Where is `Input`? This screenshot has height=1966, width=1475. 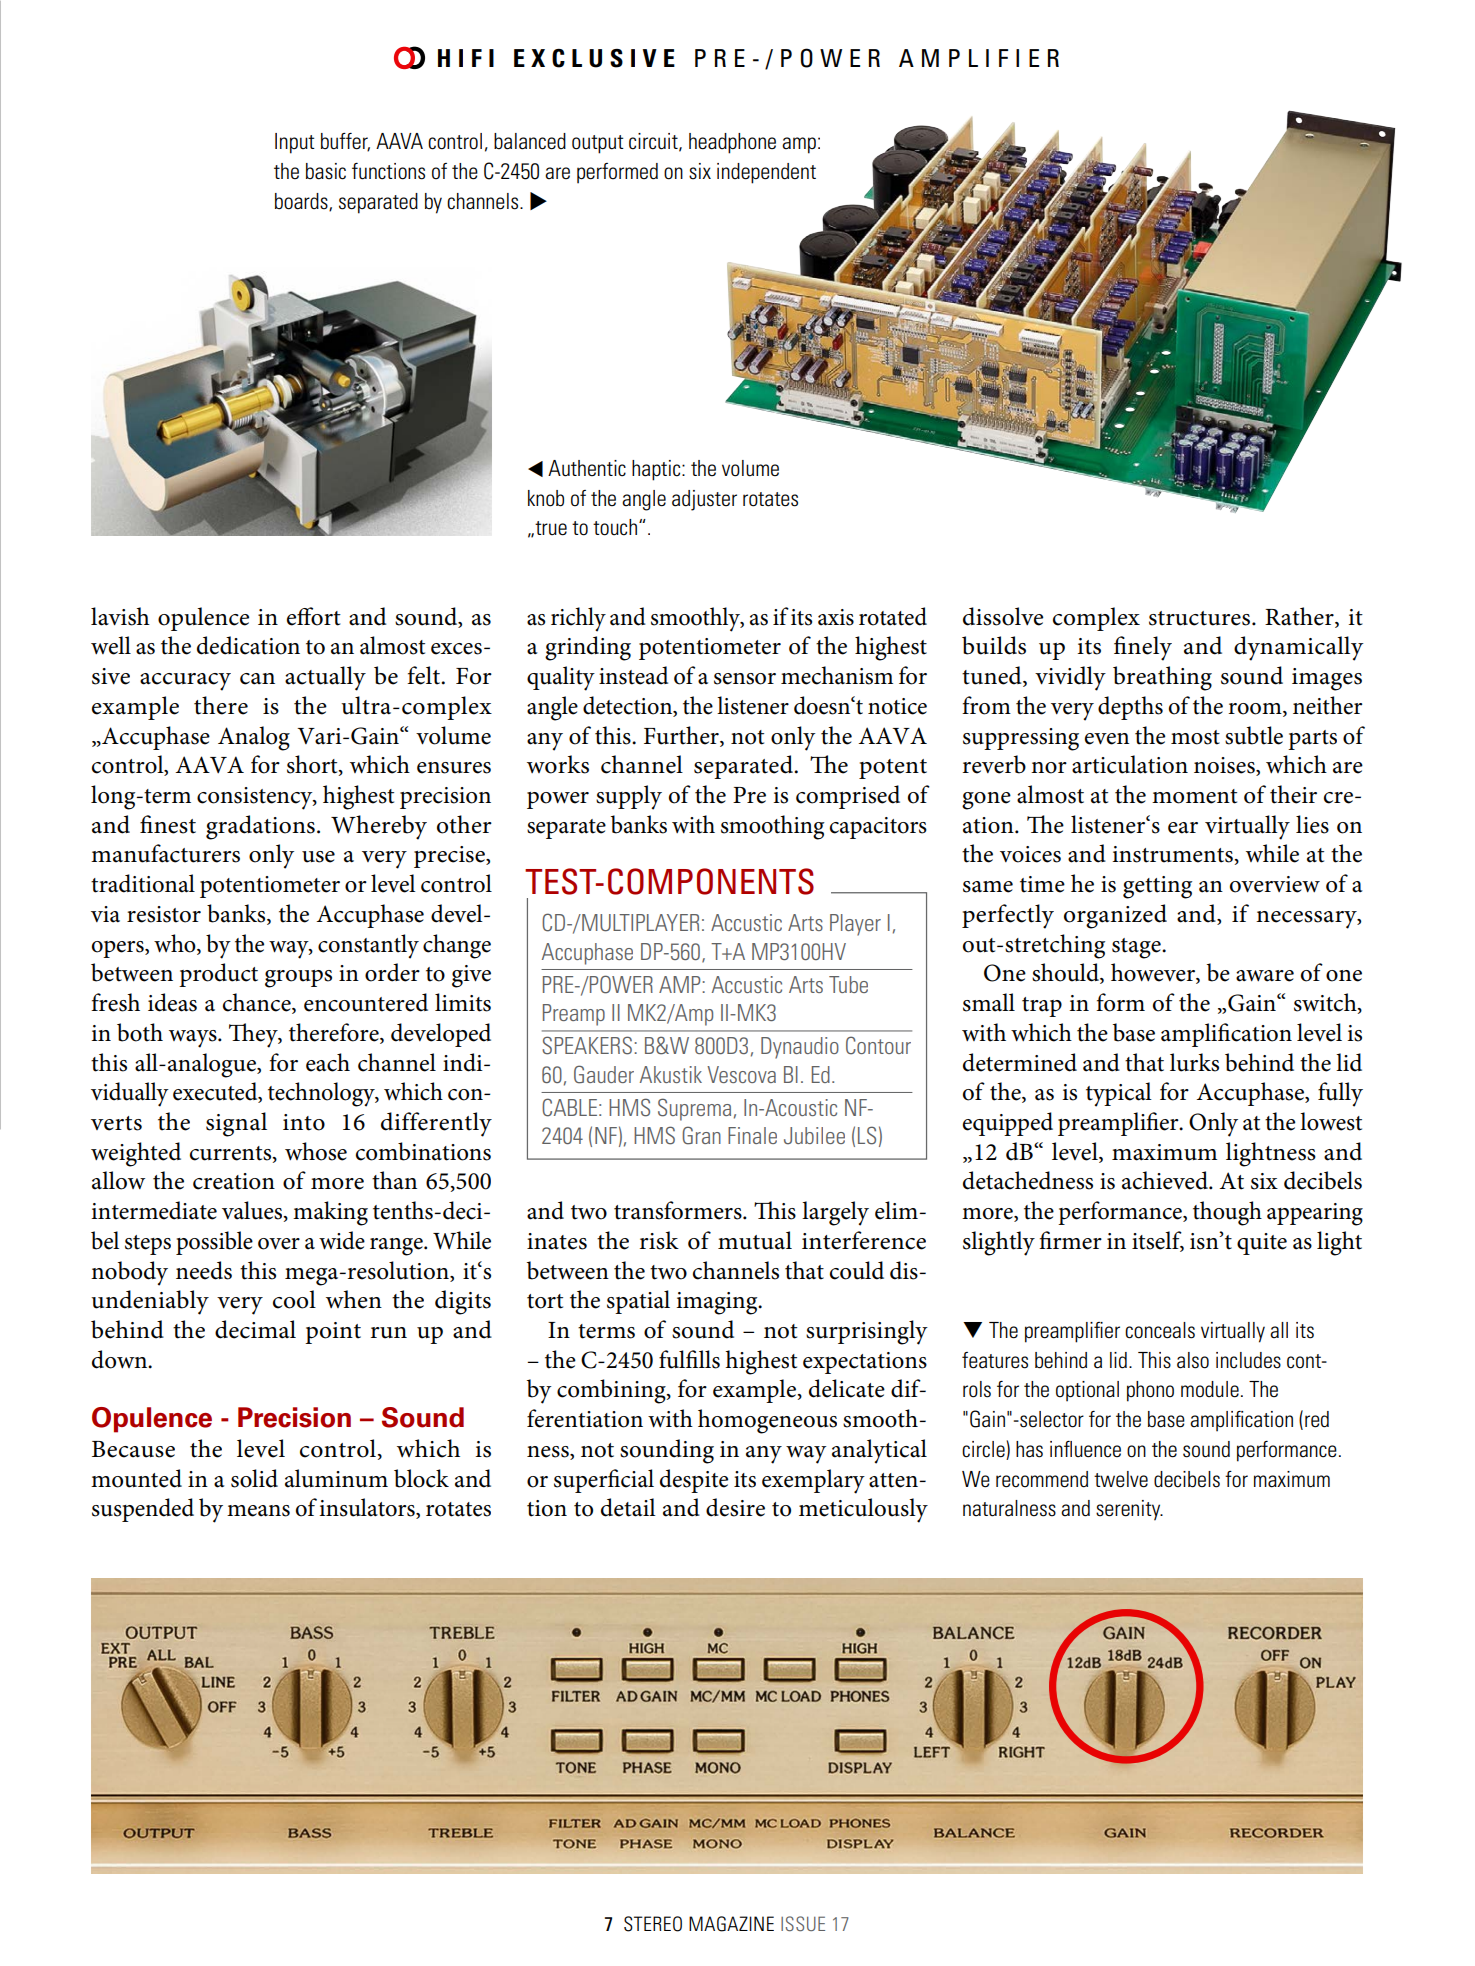 Input is located at coordinates (295, 143).
